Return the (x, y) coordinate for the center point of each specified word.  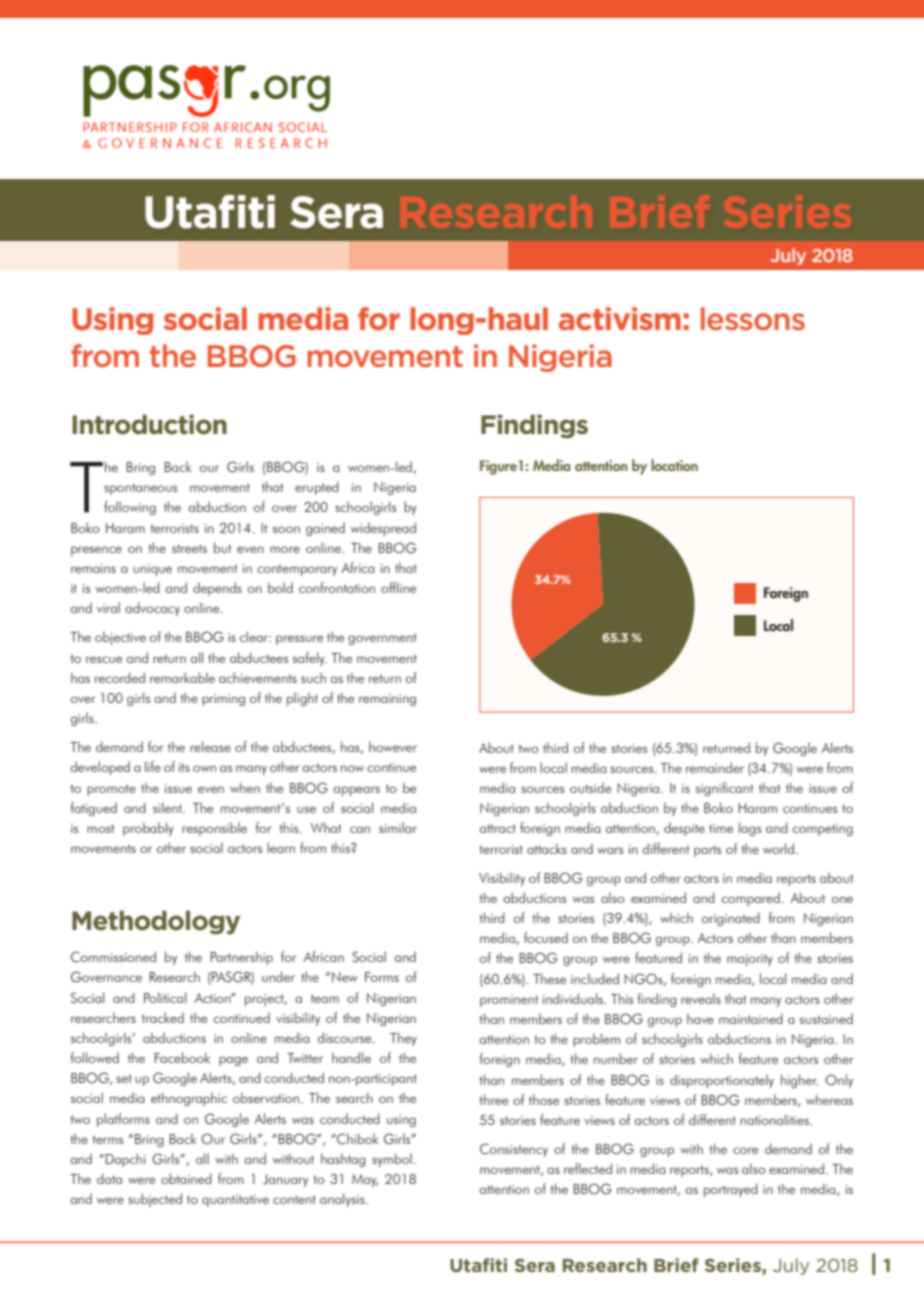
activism (620, 319)
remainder (715, 767)
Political (165, 997)
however (393, 746)
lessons (753, 319)
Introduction (149, 424)
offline (398, 587)
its (184, 767)
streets (189, 548)
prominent (509, 1001)
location (674, 465)
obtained (186, 1178)
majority (750, 960)
